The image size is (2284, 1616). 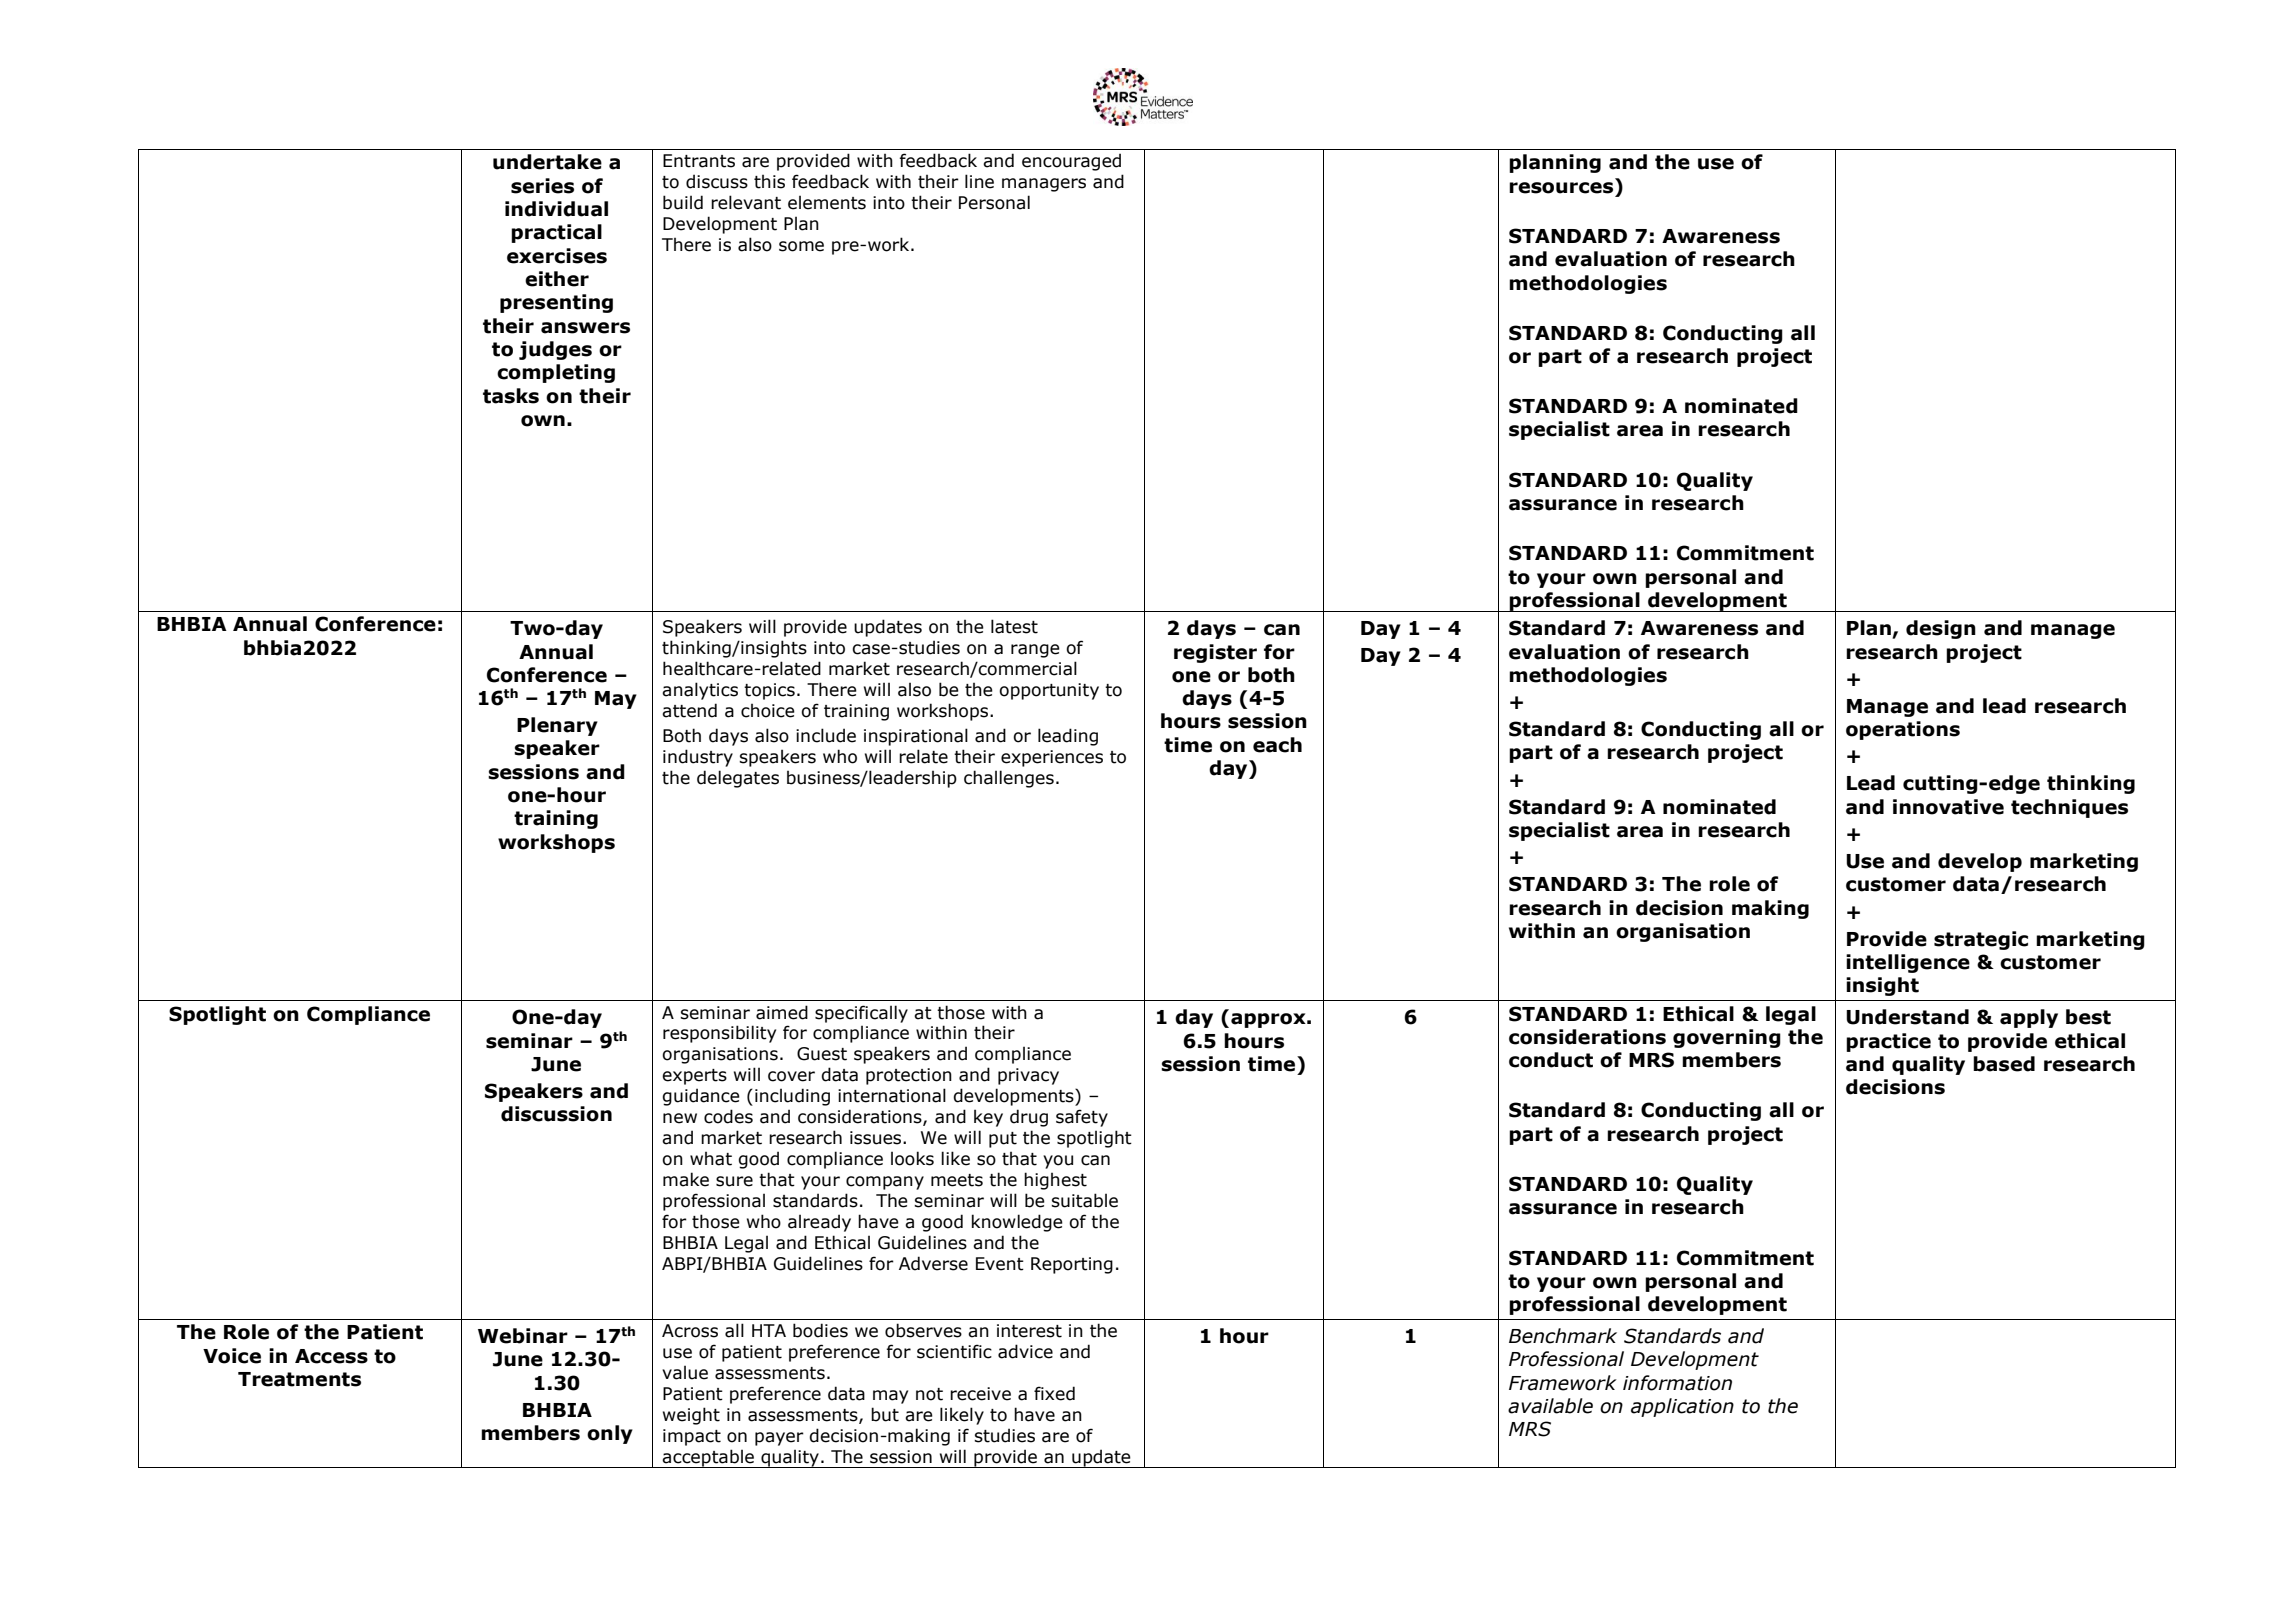 I want to click on resources, so click(x=1561, y=188).
